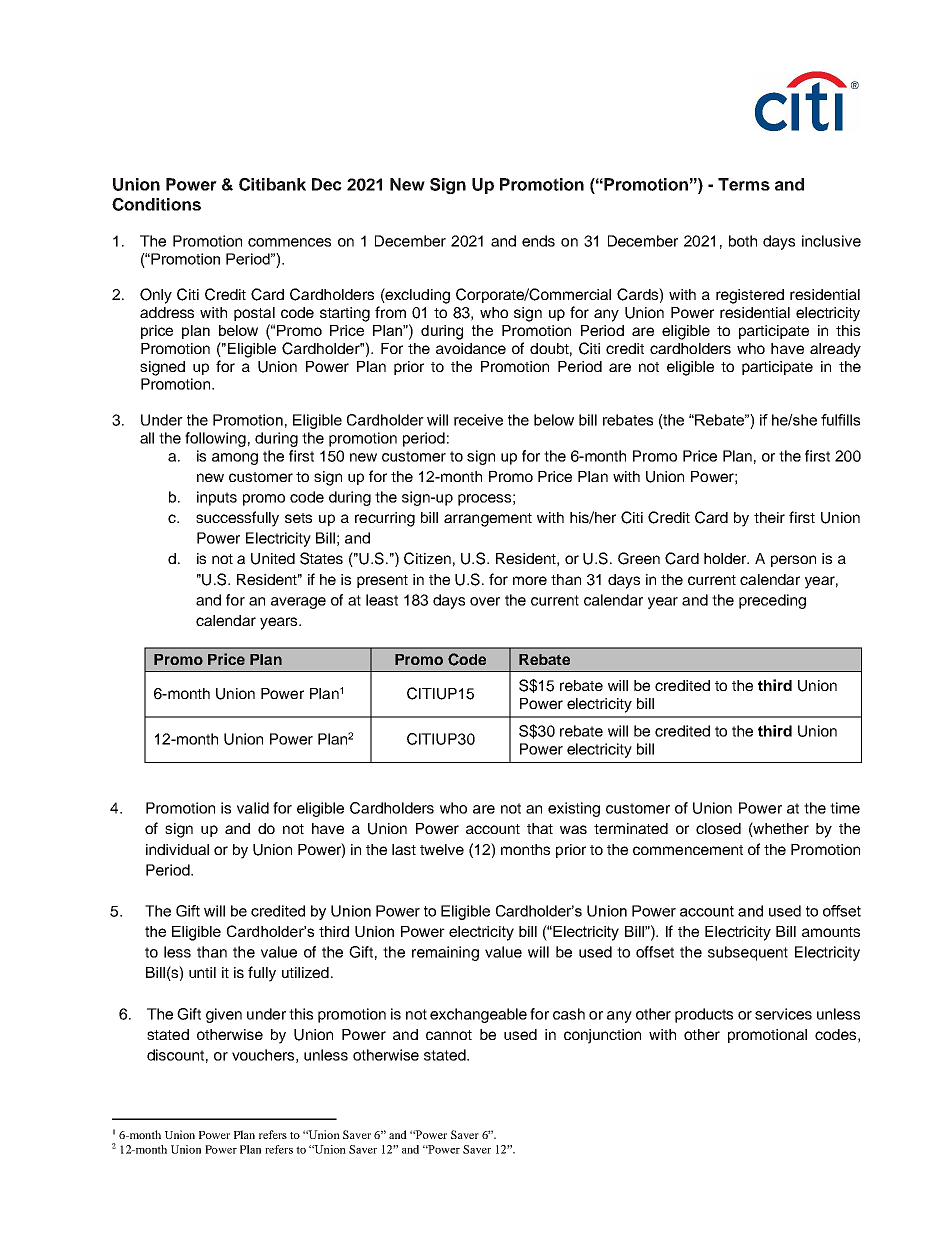 Image resolution: width=952 pixels, height=1233 pixels. What do you see at coordinates (224, 1015) in the image?
I see `given` at bounding box center [224, 1015].
